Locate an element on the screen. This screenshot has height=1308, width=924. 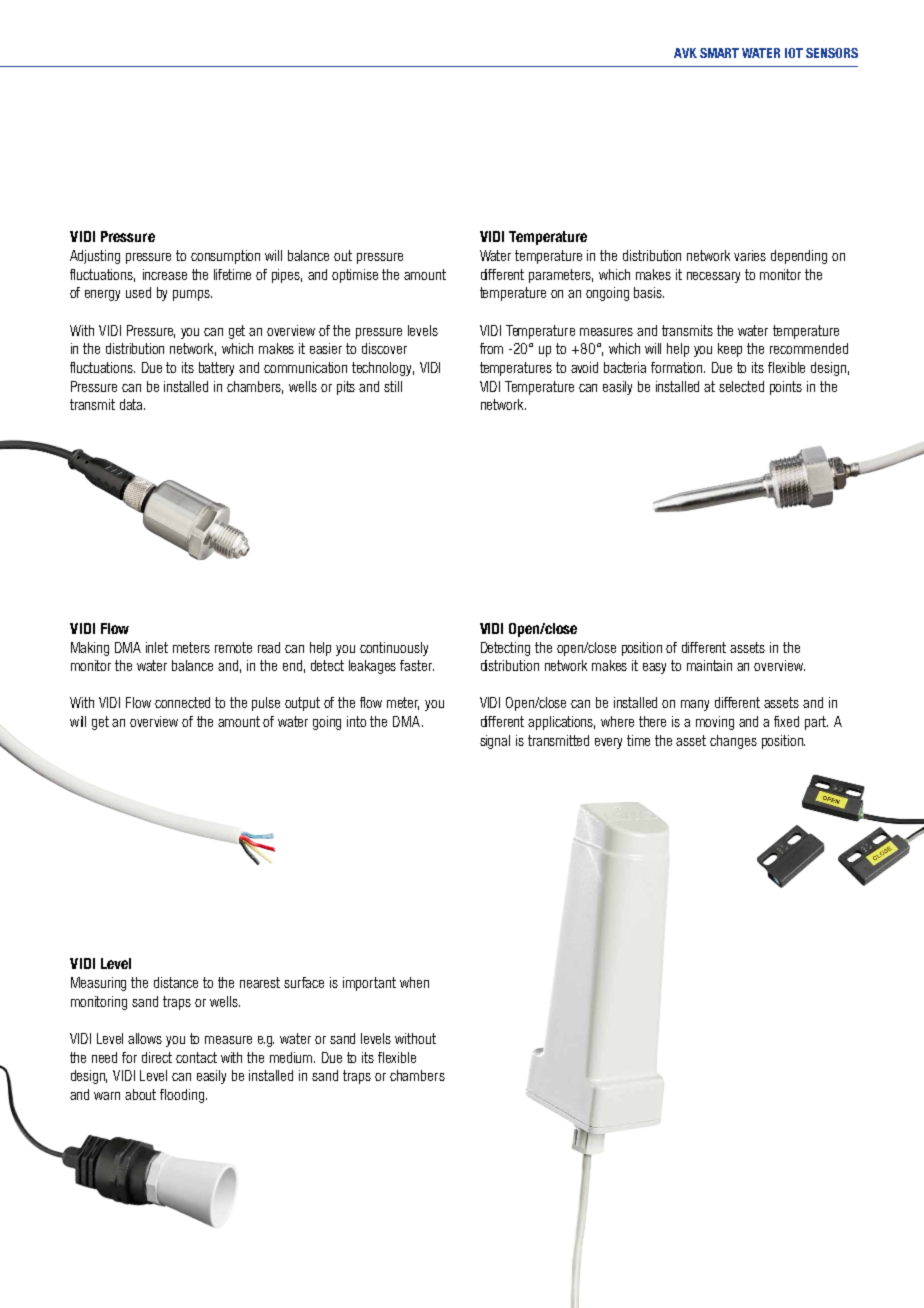
connected is located at coordinates (182, 702).
